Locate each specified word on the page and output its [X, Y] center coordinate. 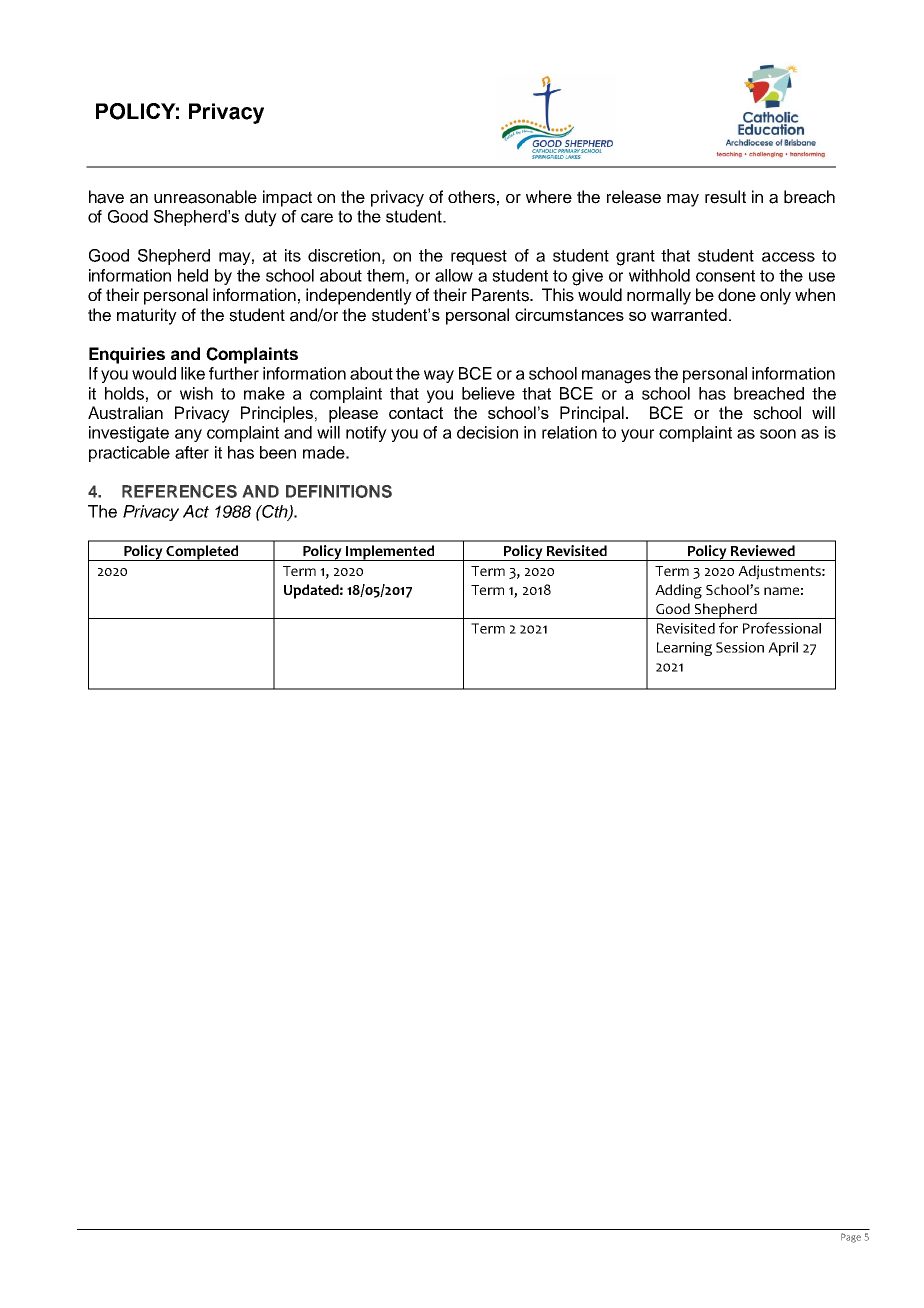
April [783, 649]
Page [851, 1238]
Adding [678, 591]
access [788, 257]
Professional [782, 628]
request [479, 257]
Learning [684, 649]
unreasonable [205, 197]
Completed [202, 553]
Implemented [390, 553]
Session [740, 647]
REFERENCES [179, 491]
